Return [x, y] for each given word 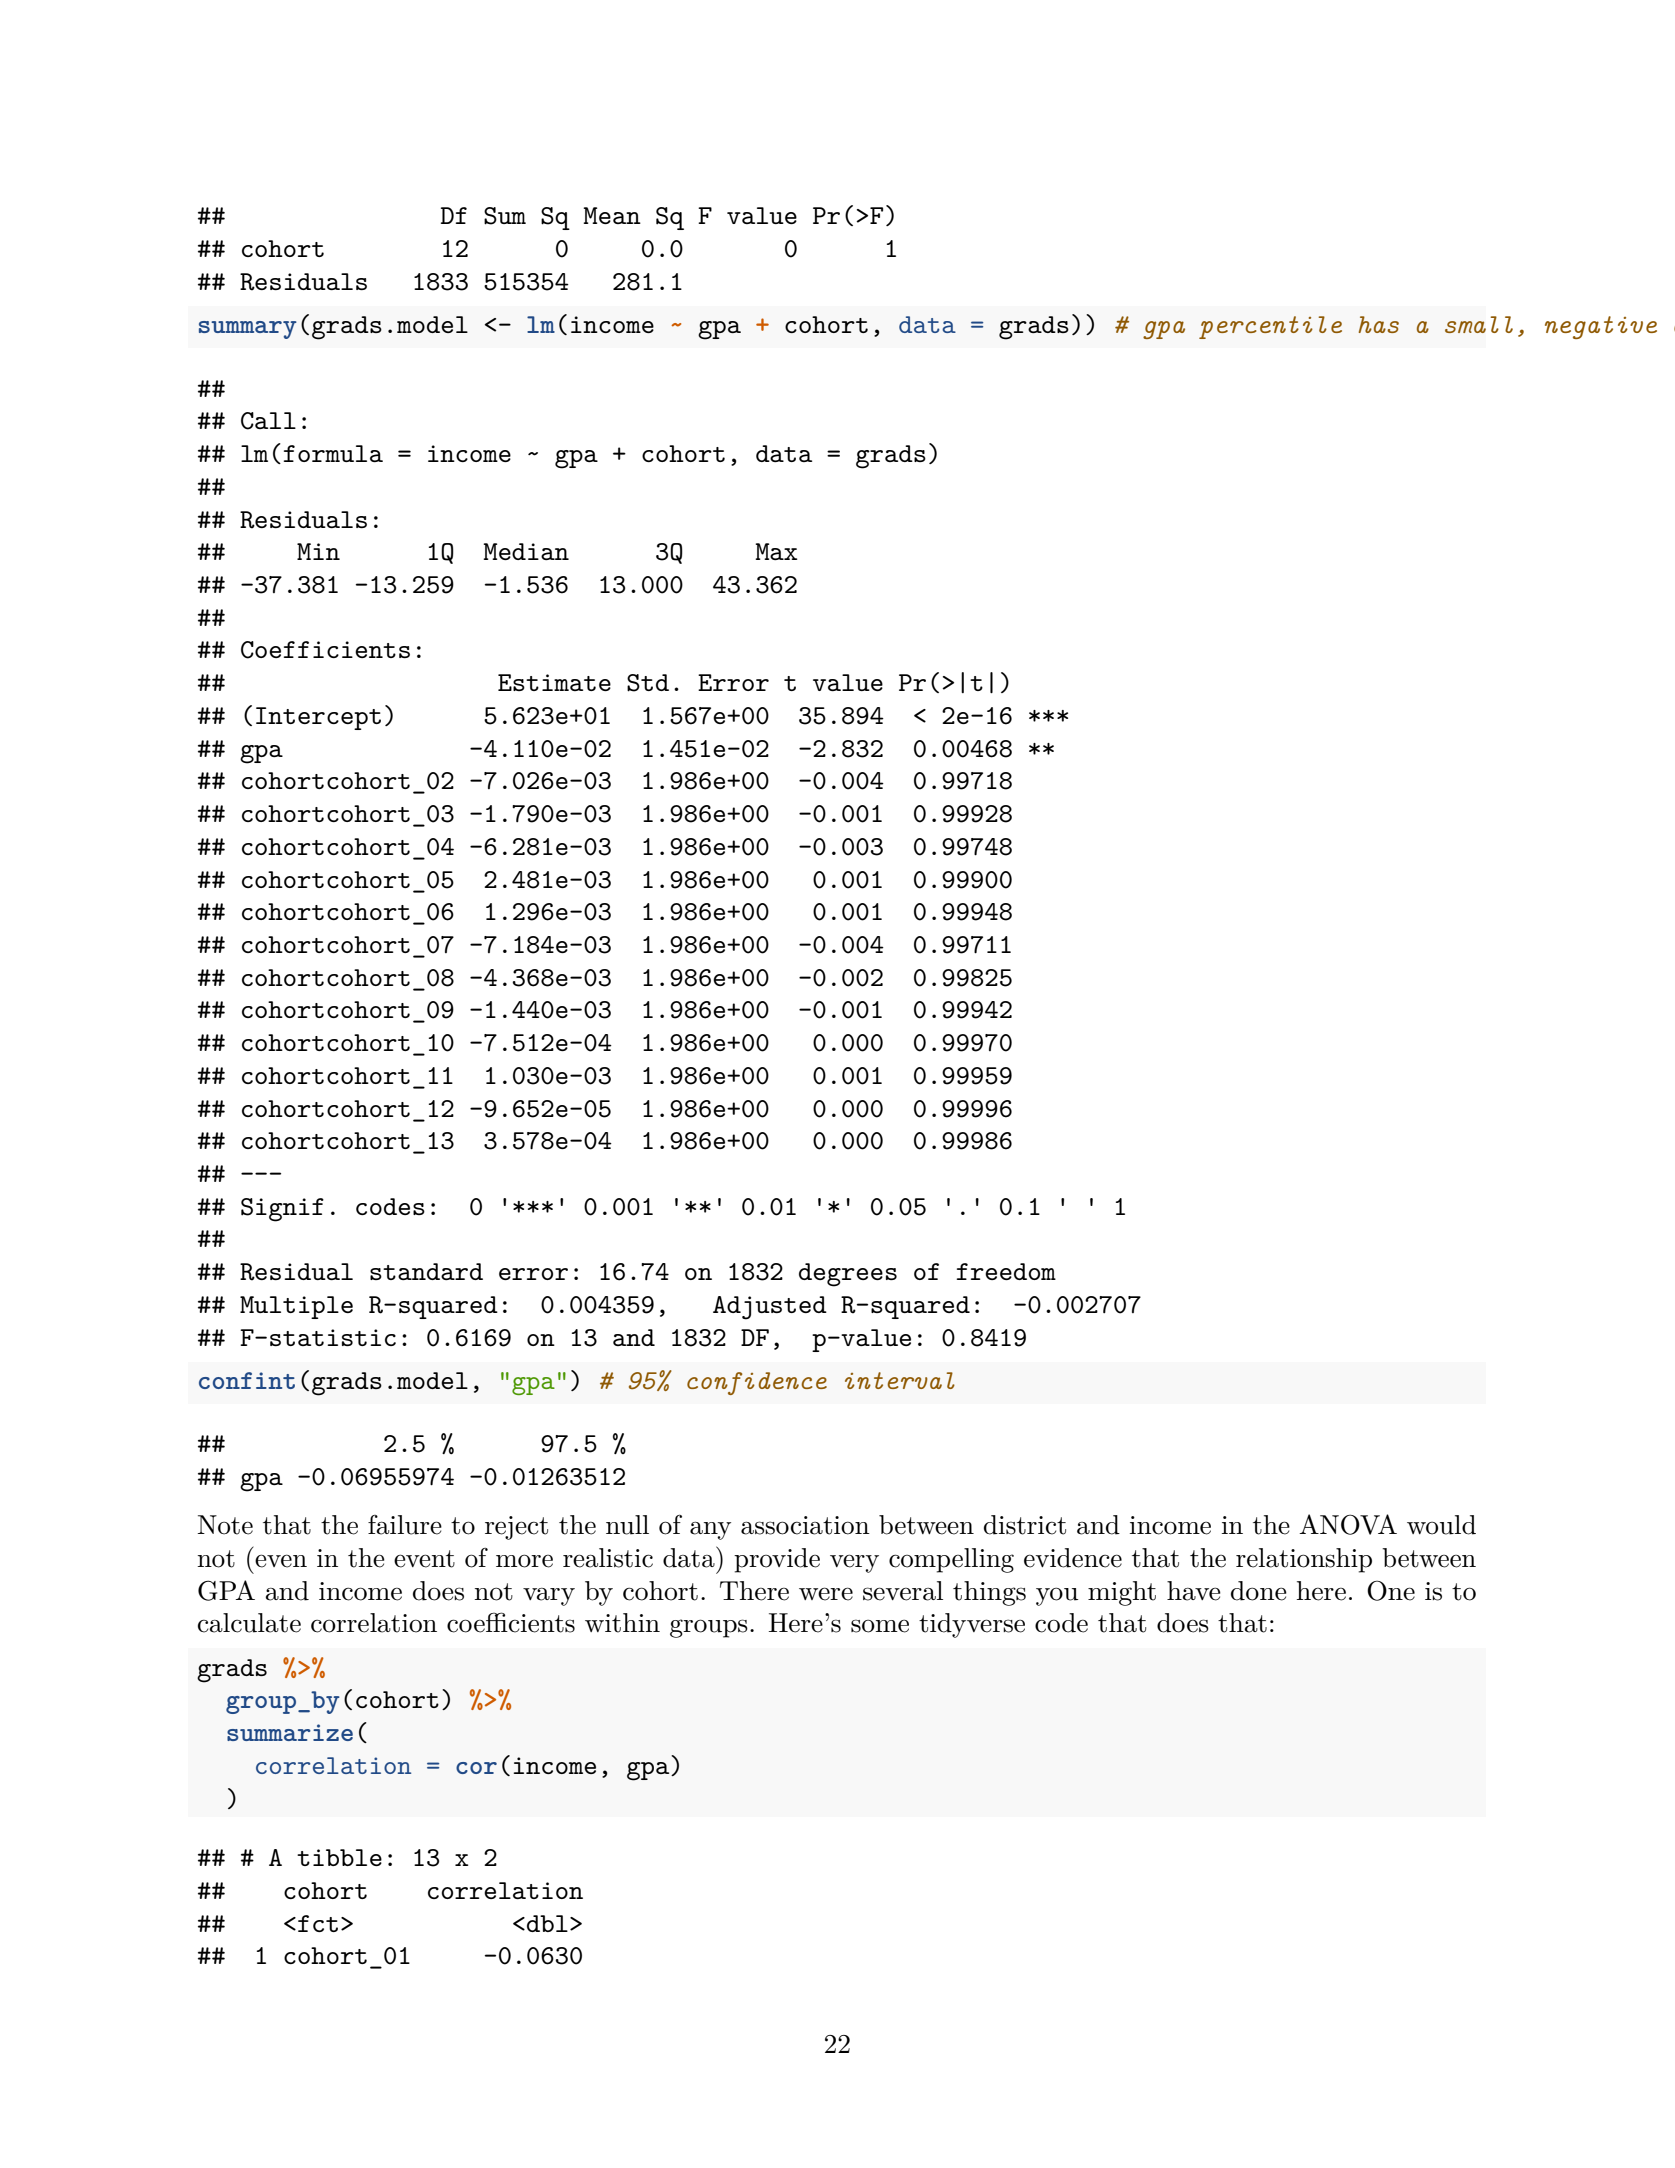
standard [426, 1271]
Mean [612, 215]
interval [900, 1380]
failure [405, 1525]
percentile [1270, 327]
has [1379, 324]
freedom [1006, 1271]
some [880, 1626]
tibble [339, 1857]
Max [776, 551]
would [1441, 1525]
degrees [848, 1275]
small [1479, 324]
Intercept [318, 718]
